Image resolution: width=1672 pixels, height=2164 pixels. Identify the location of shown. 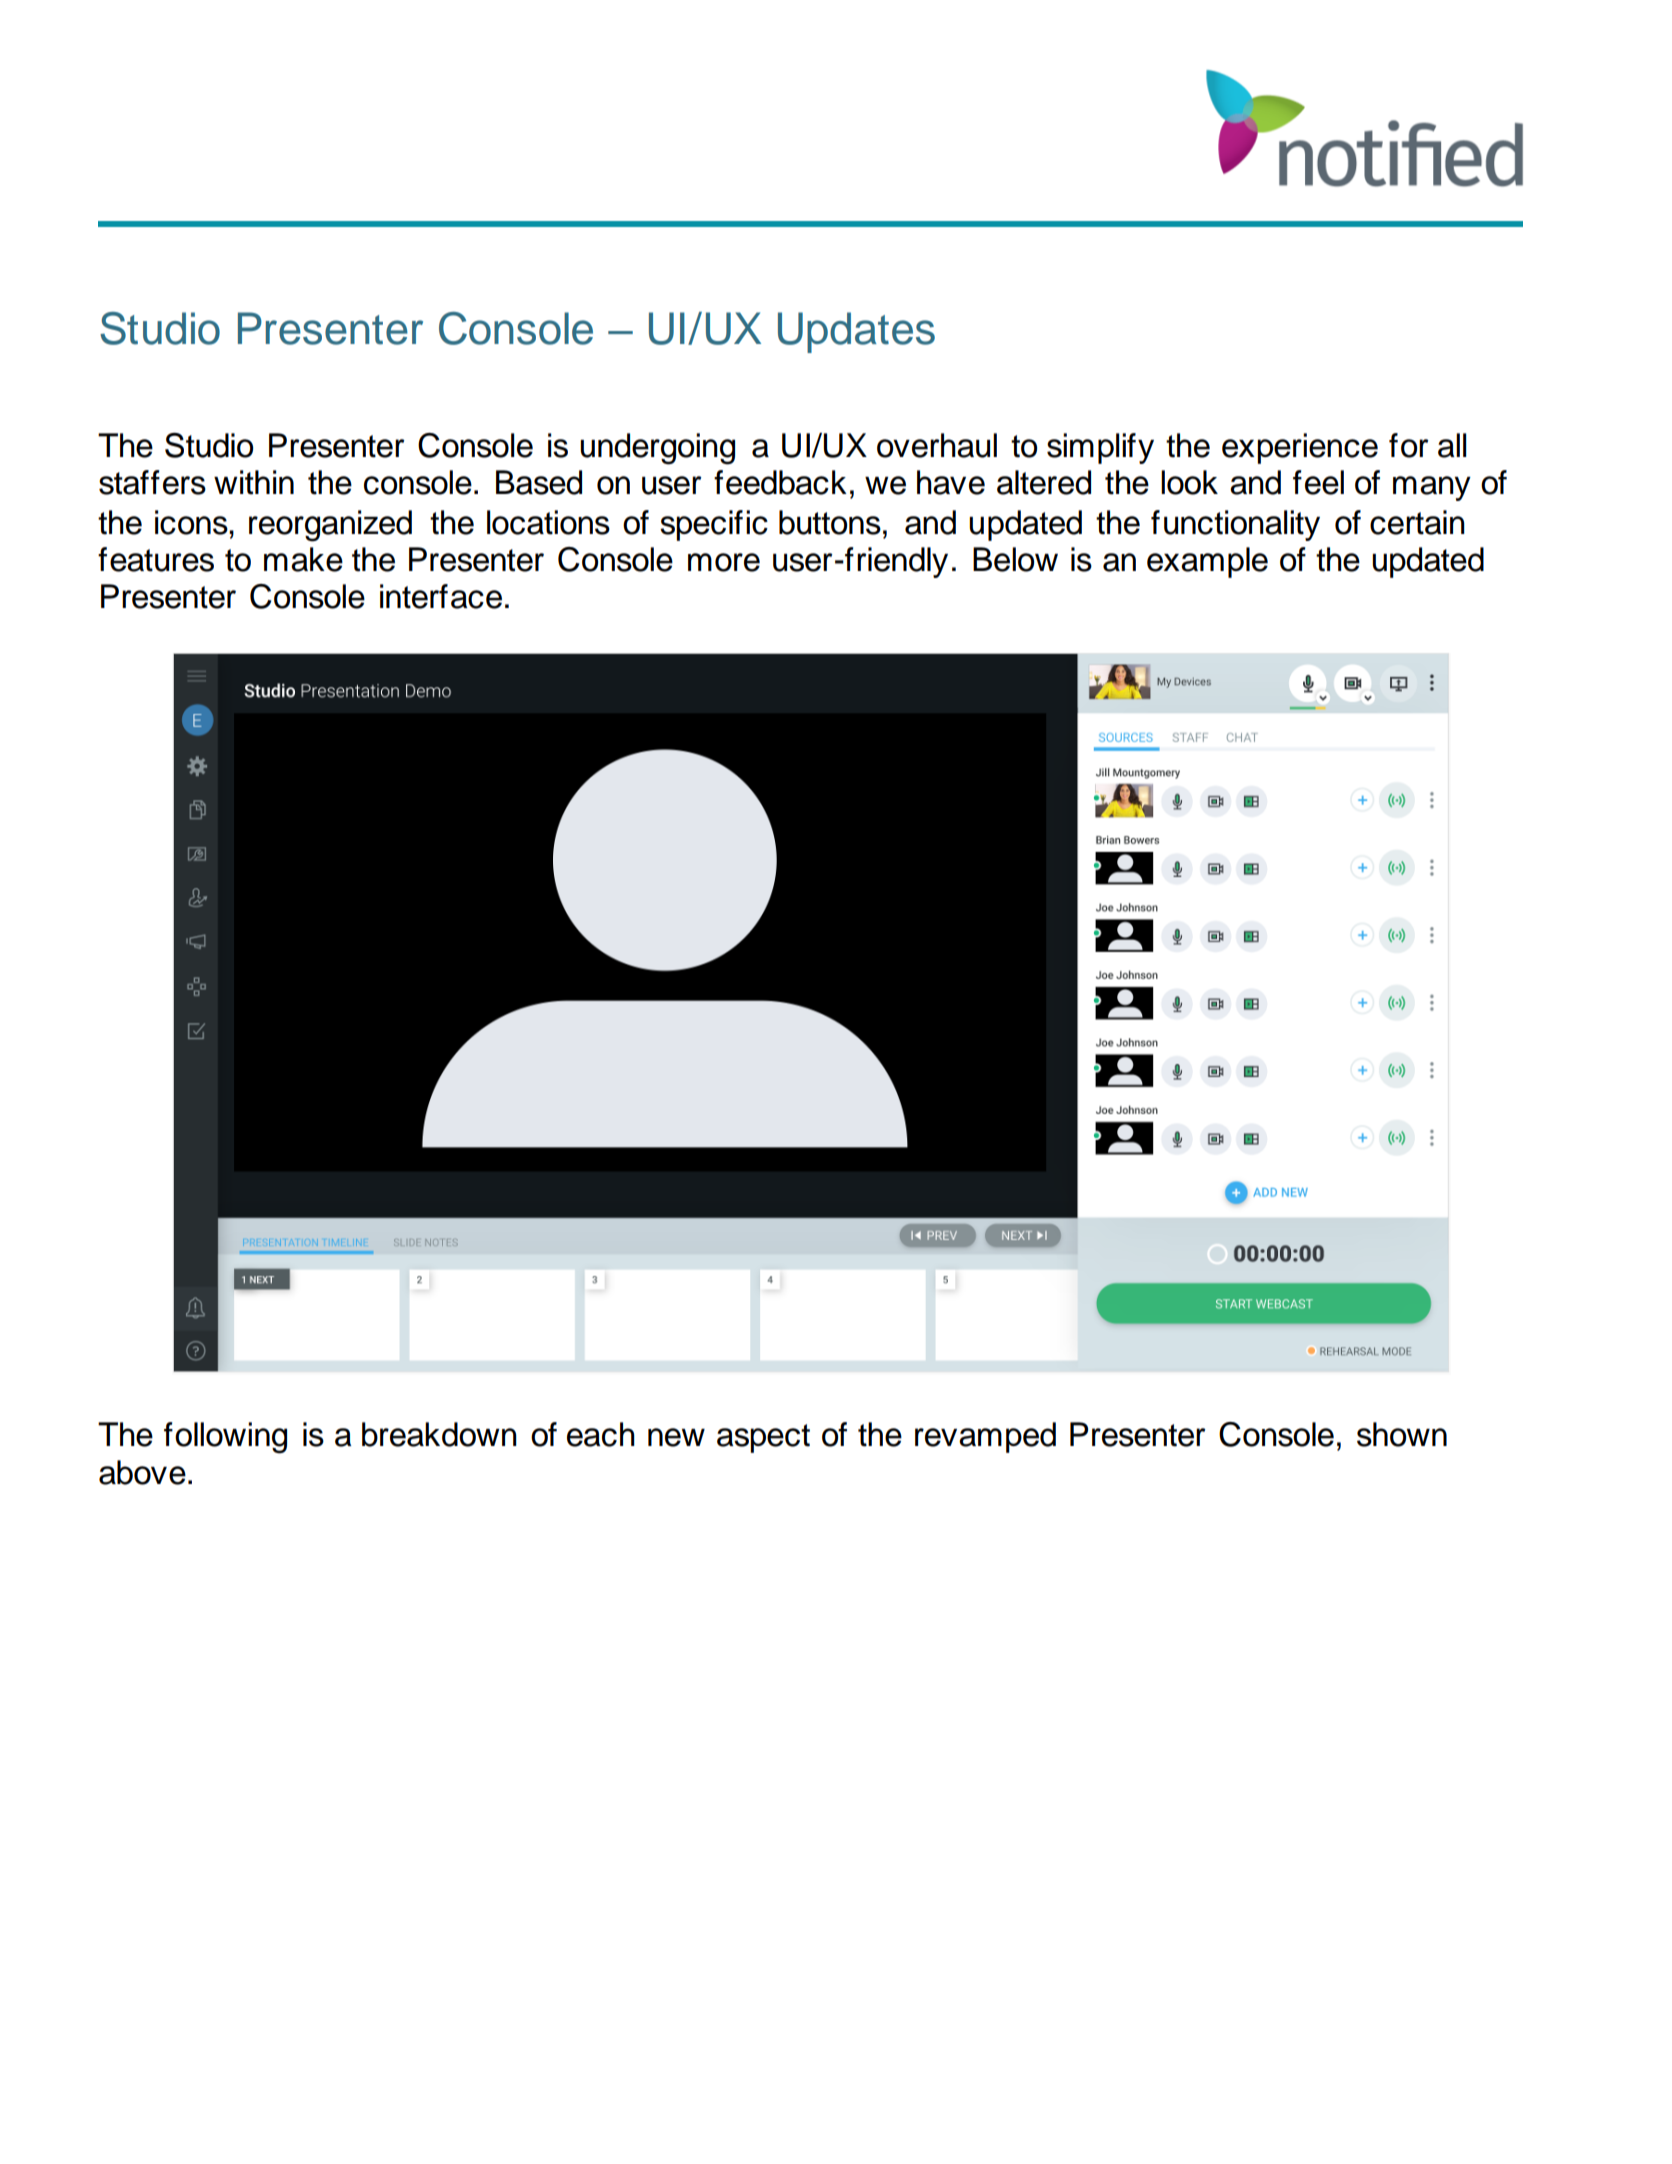
(1402, 1434).
